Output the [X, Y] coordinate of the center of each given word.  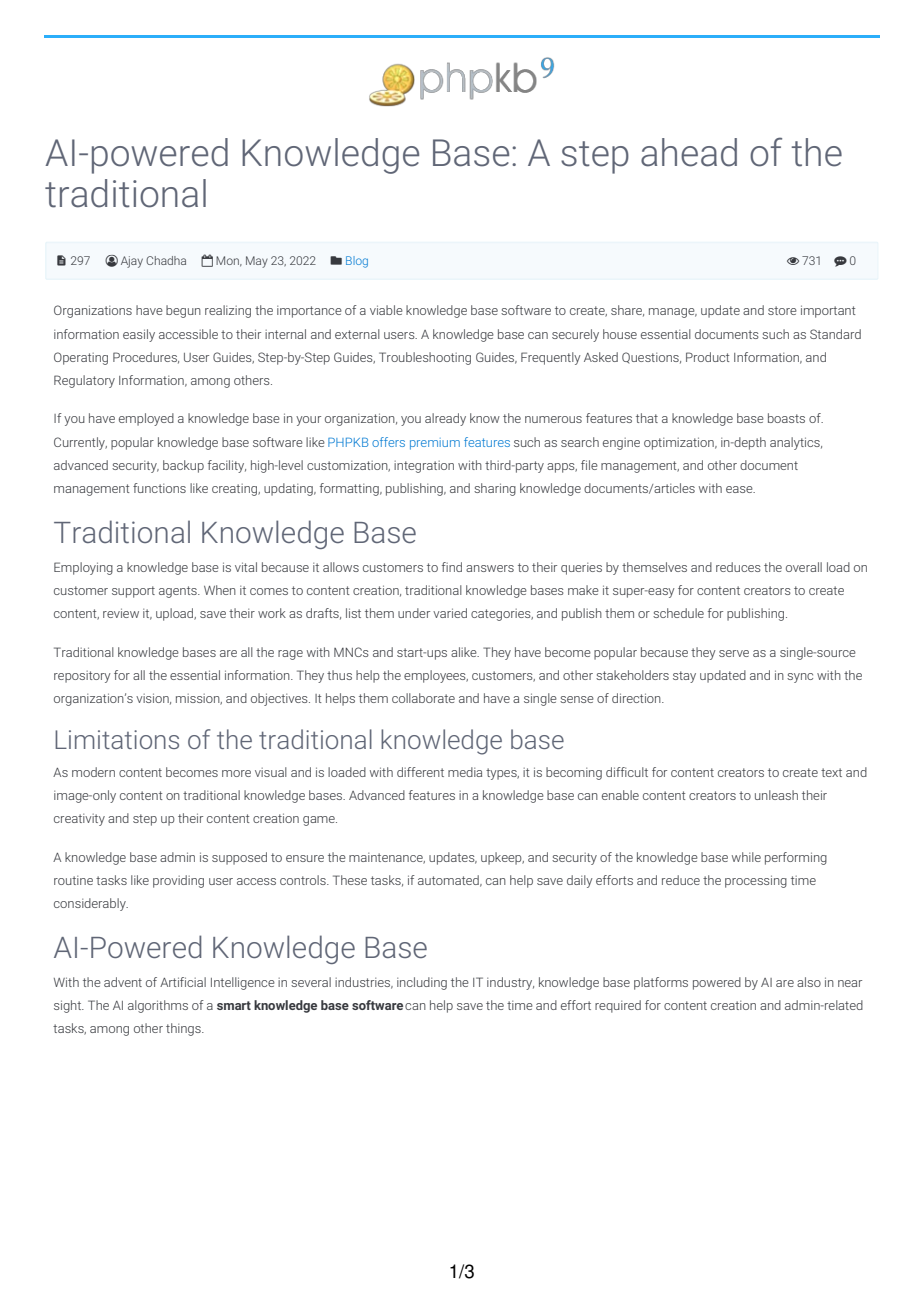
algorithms [158, 1006]
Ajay [132, 262]
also [809, 982]
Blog [357, 262]
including [422, 983]
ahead [689, 152]
